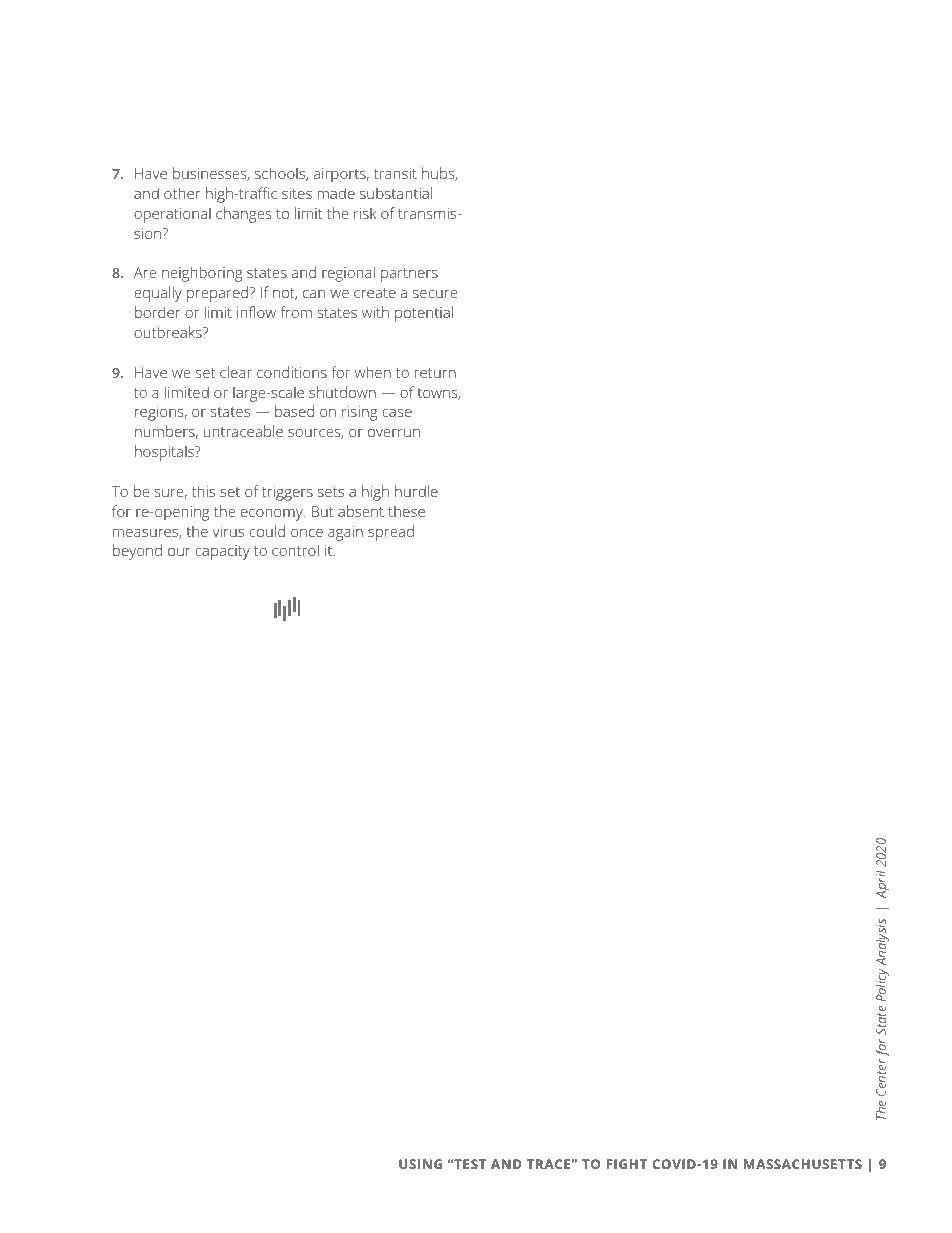 The image size is (952, 1233). Describe the element at coordinates (435, 294) in the document. I see `secure` at that location.
